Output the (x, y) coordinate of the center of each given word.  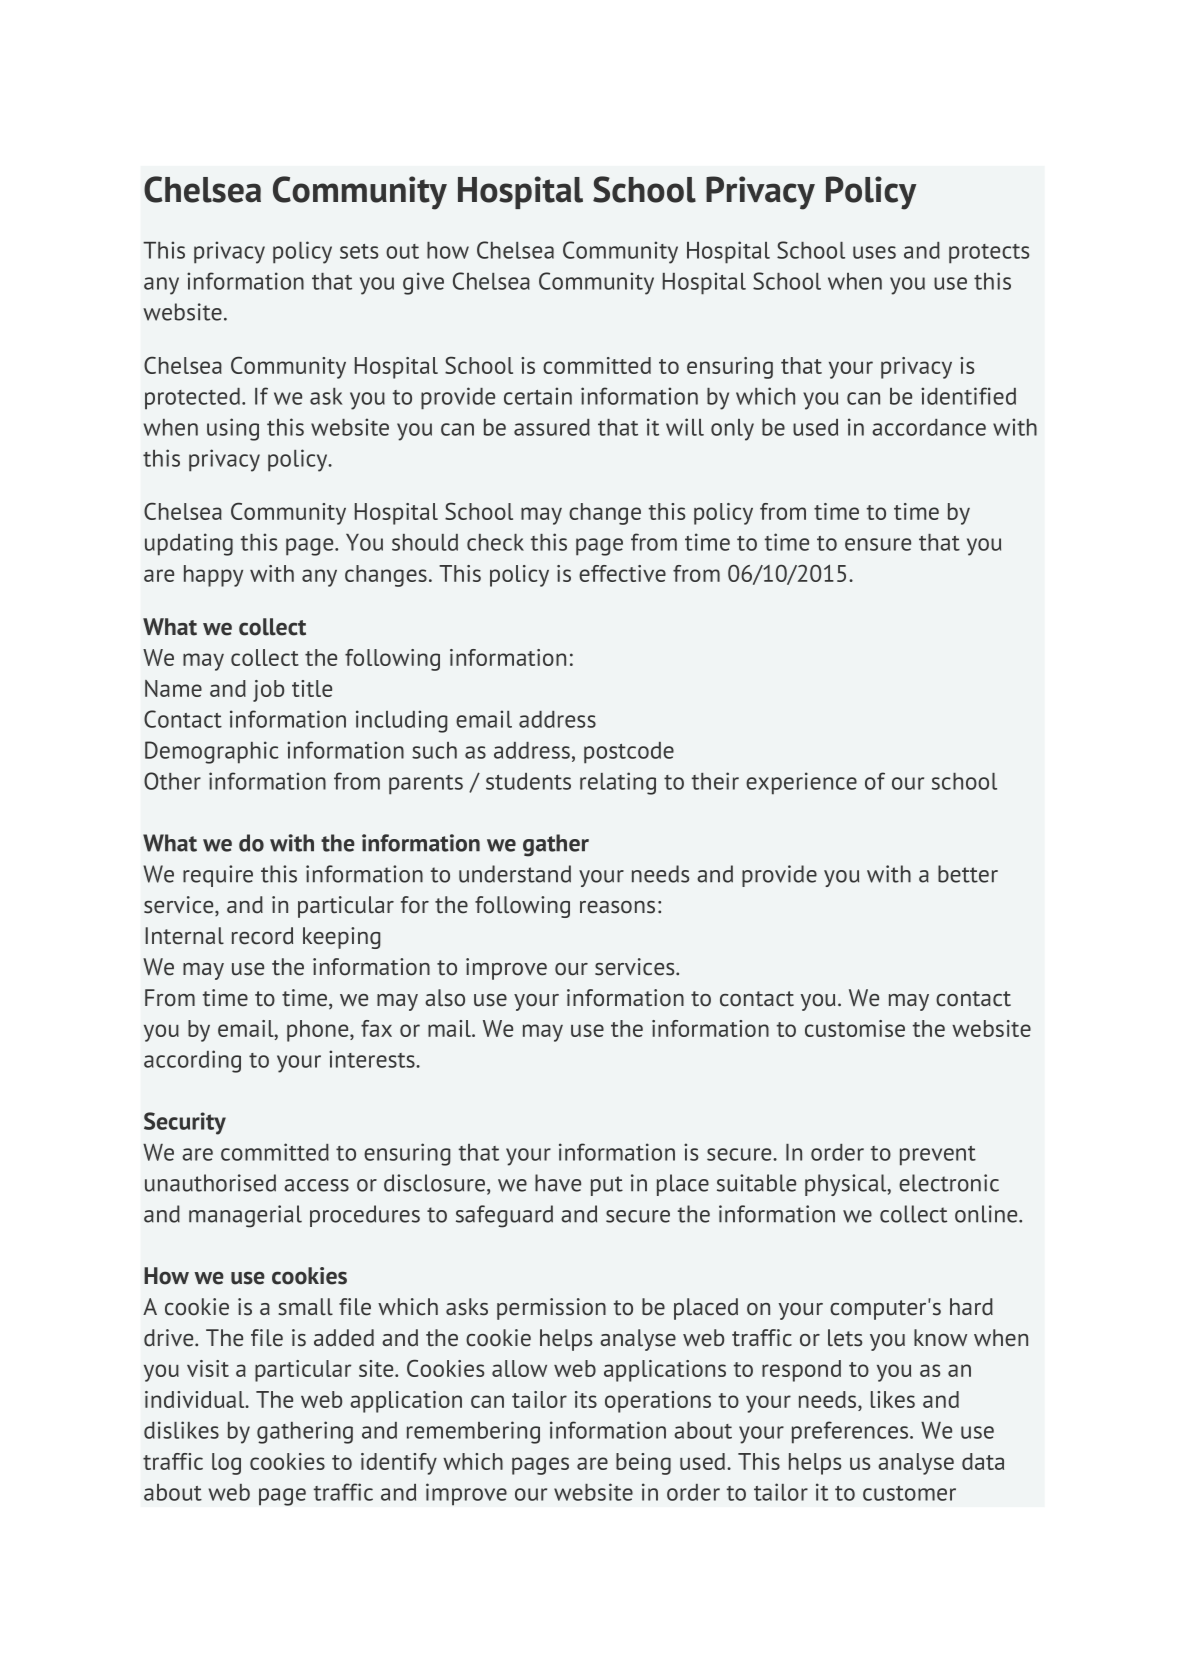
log (226, 1464)
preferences (851, 1432)
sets (359, 251)
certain (538, 396)
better (968, 874)
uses (874, 252)
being (643, 1464)
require (218, 876)
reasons (617, 907)
